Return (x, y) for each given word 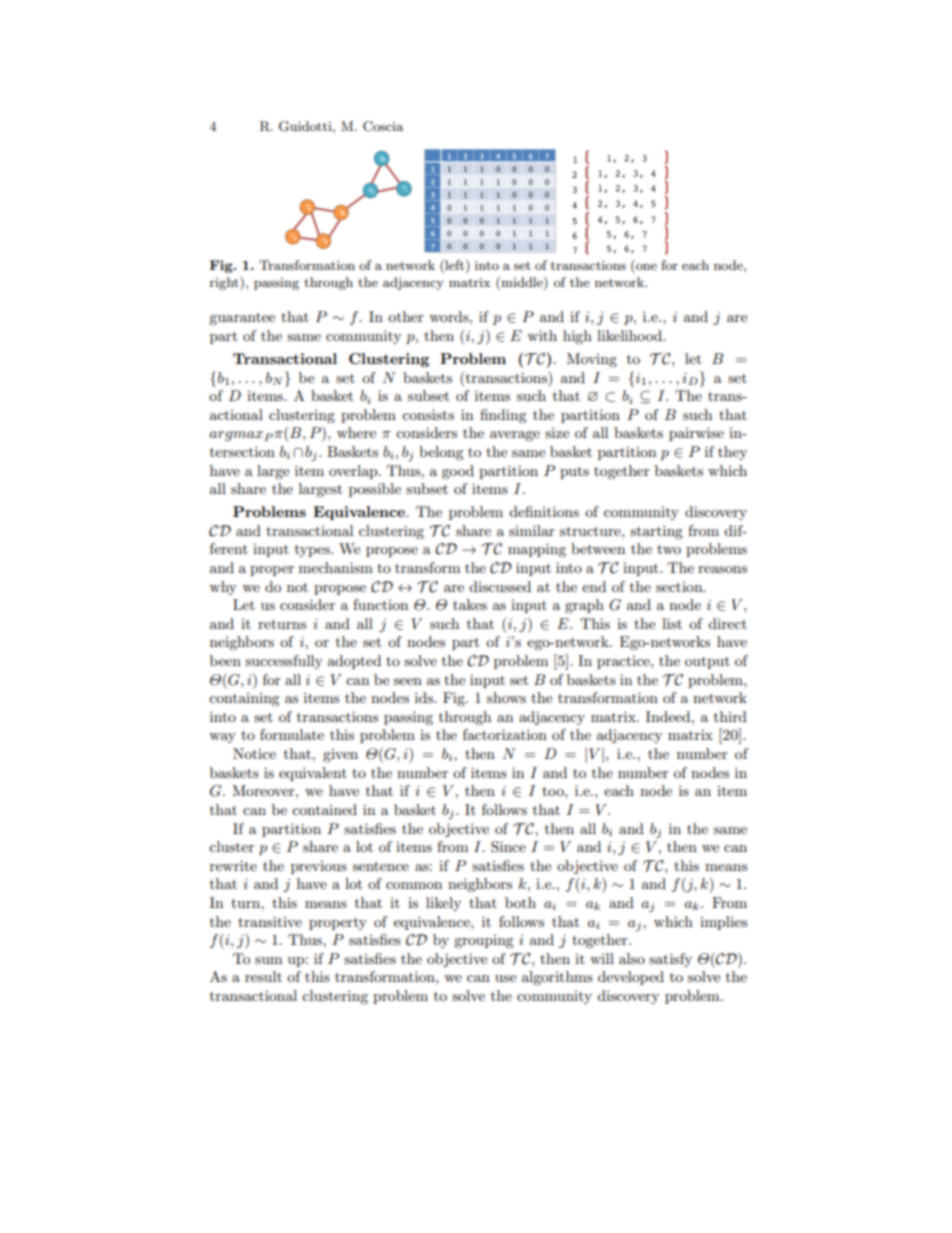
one (645, 268)
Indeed (669, 716)
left (455, 266)
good (458, 472)
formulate (292, 734)
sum (268, 960)
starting (656, 532)
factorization (505, 734)
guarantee (242, 319)
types (313, 551)
